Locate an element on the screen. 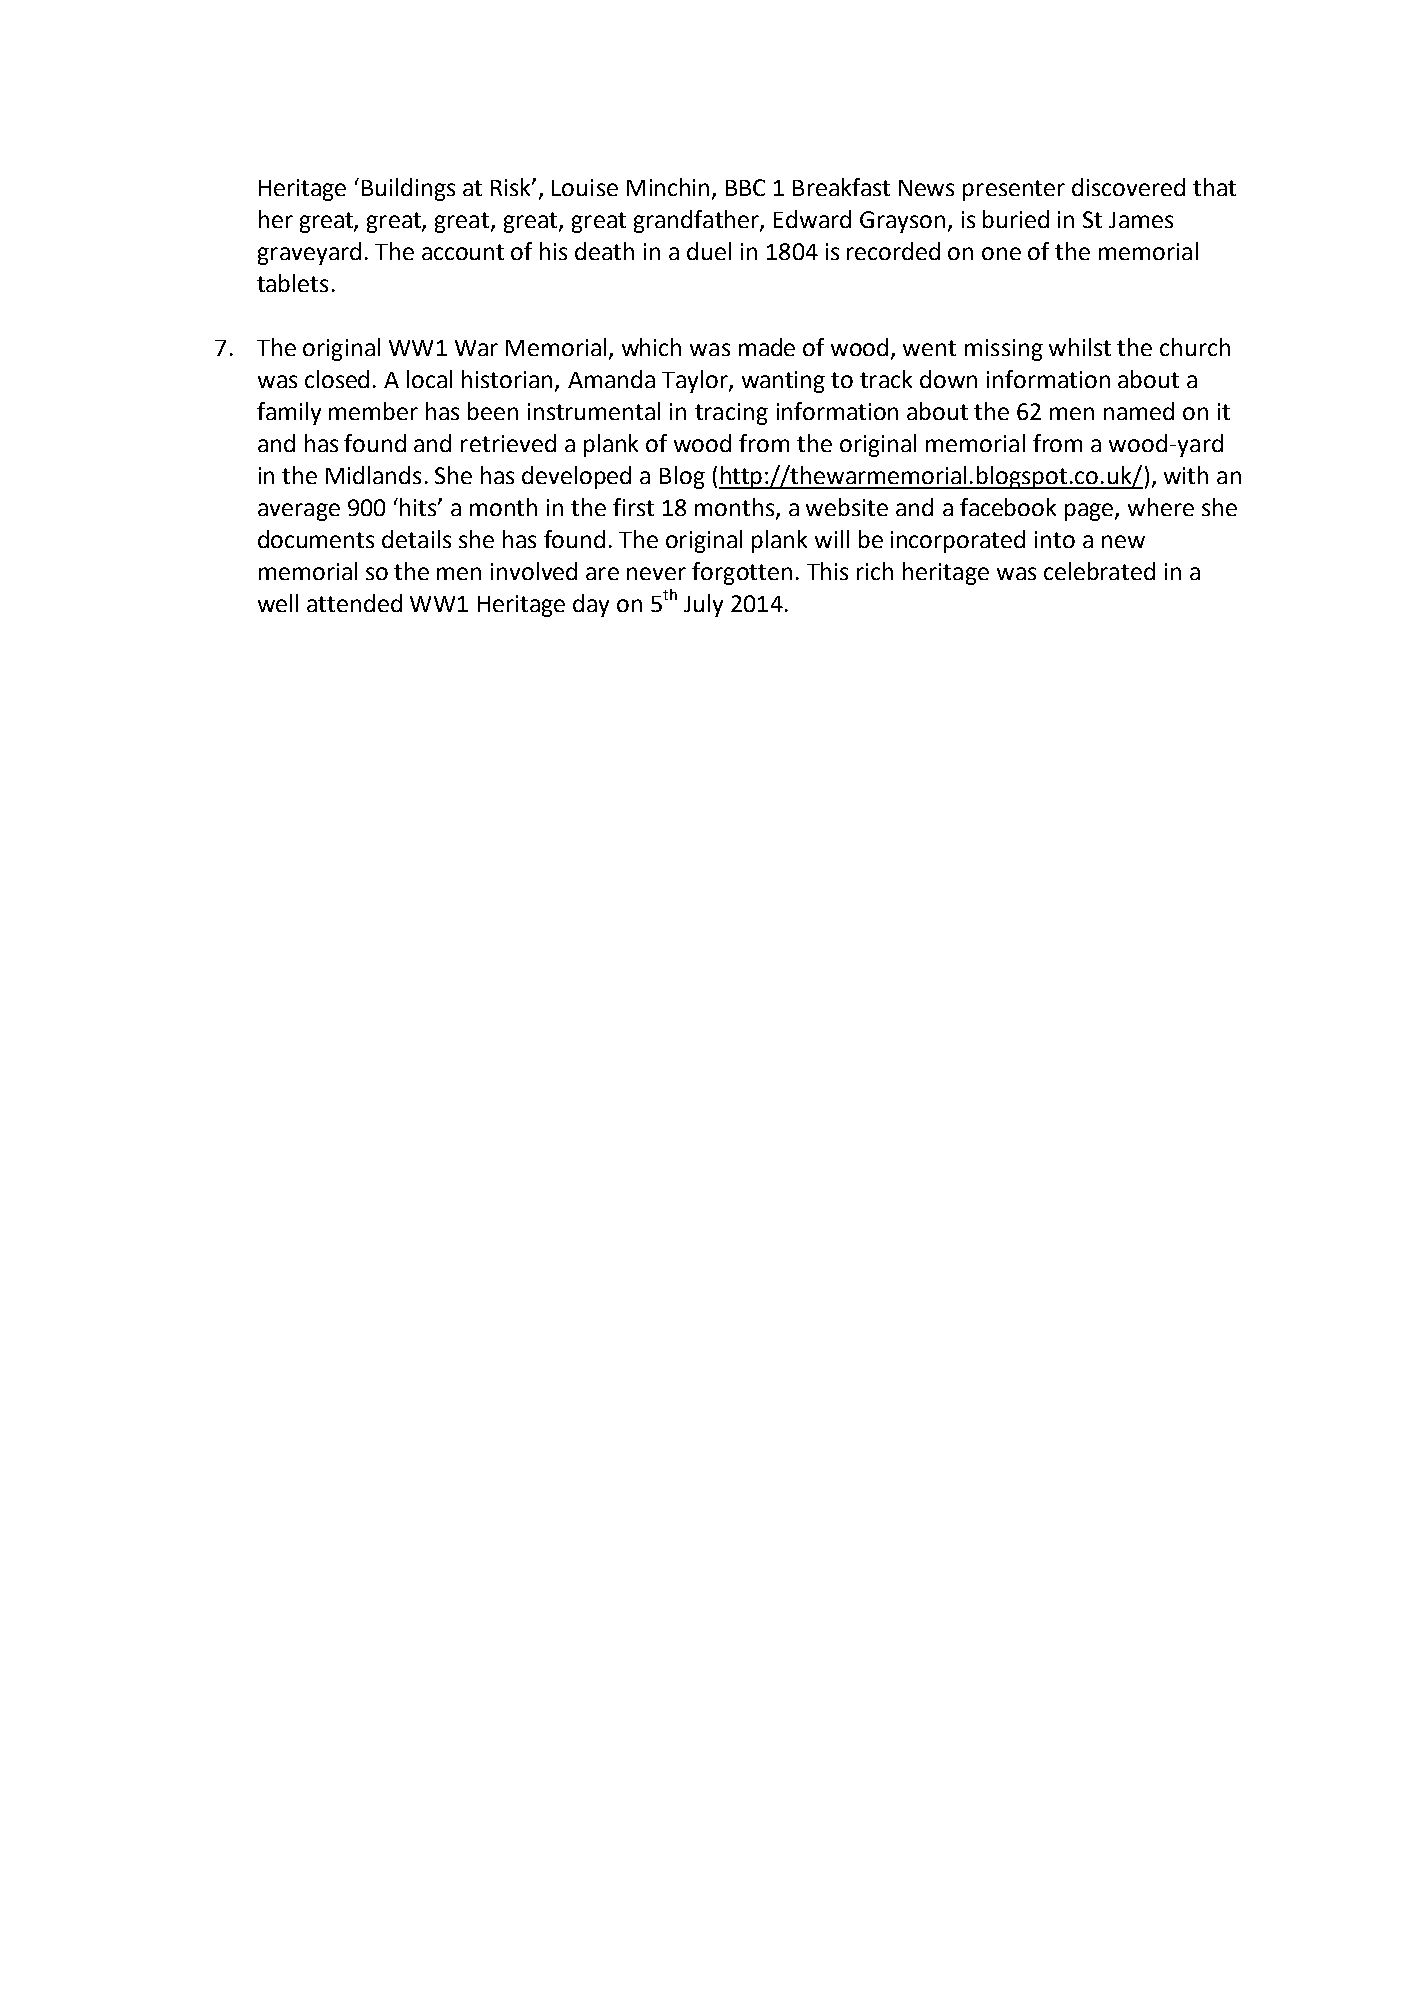 This screenshot has height=2004, width=1416. celebrated is located at coordinates (1099, 571).
